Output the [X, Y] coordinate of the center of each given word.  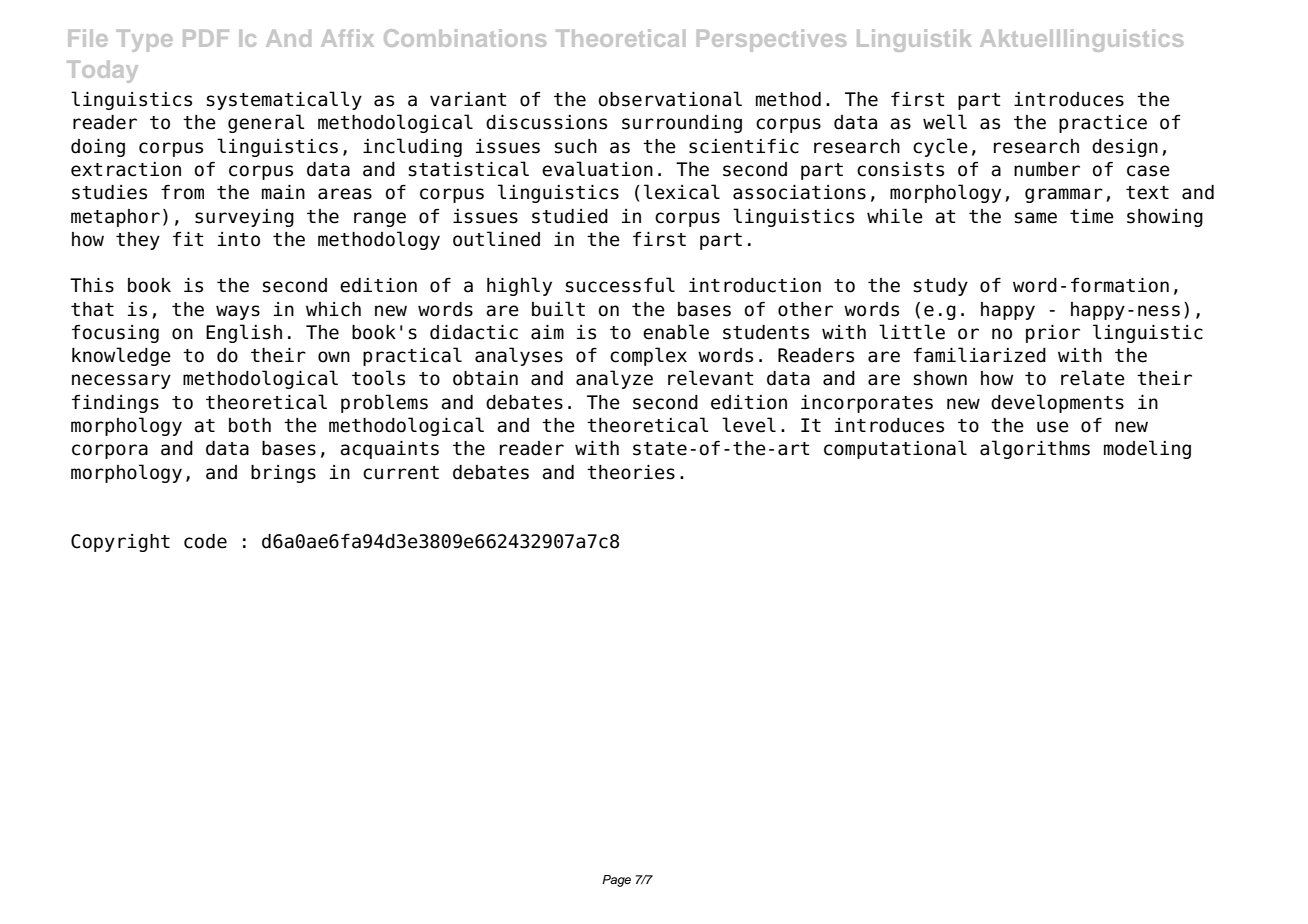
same [1036, 218]
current [401, 473]
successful [620, 285]
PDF [206, 38]
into [239, 239]
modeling [1147, 449]
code [205, 541]
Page [616, 881]
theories [631, 472]
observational [670, 99]
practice [1103, 124]
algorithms [1035, 449]
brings [283, 474]
